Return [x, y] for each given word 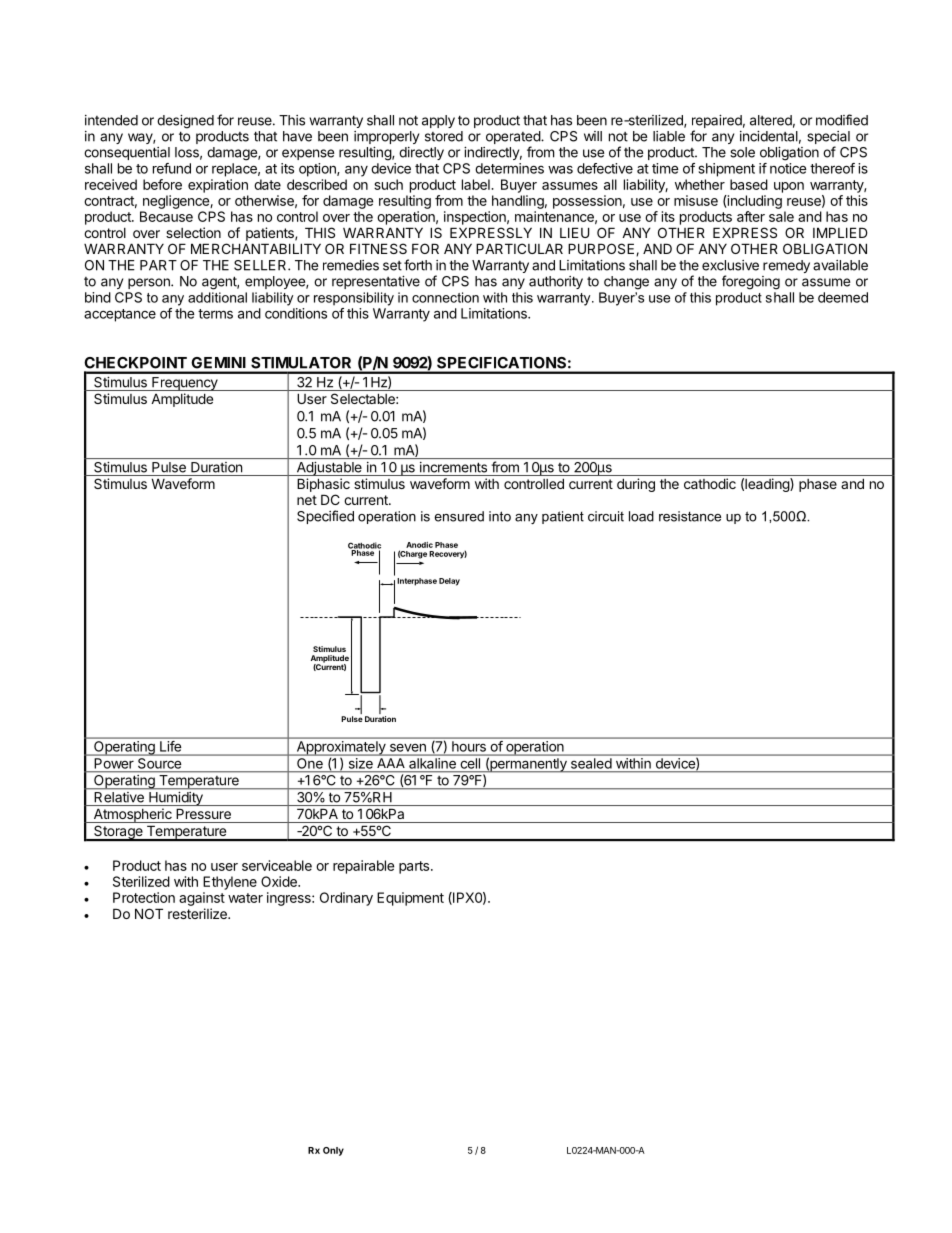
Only [333, 1151]
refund [172, 168]
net [307, 500]
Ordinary [346, 899]
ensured [459, 516]
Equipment [410, 899]
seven [408, 748]
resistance [690, 516]
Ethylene [230, 883]
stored [444, 136]
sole [742, 152]
